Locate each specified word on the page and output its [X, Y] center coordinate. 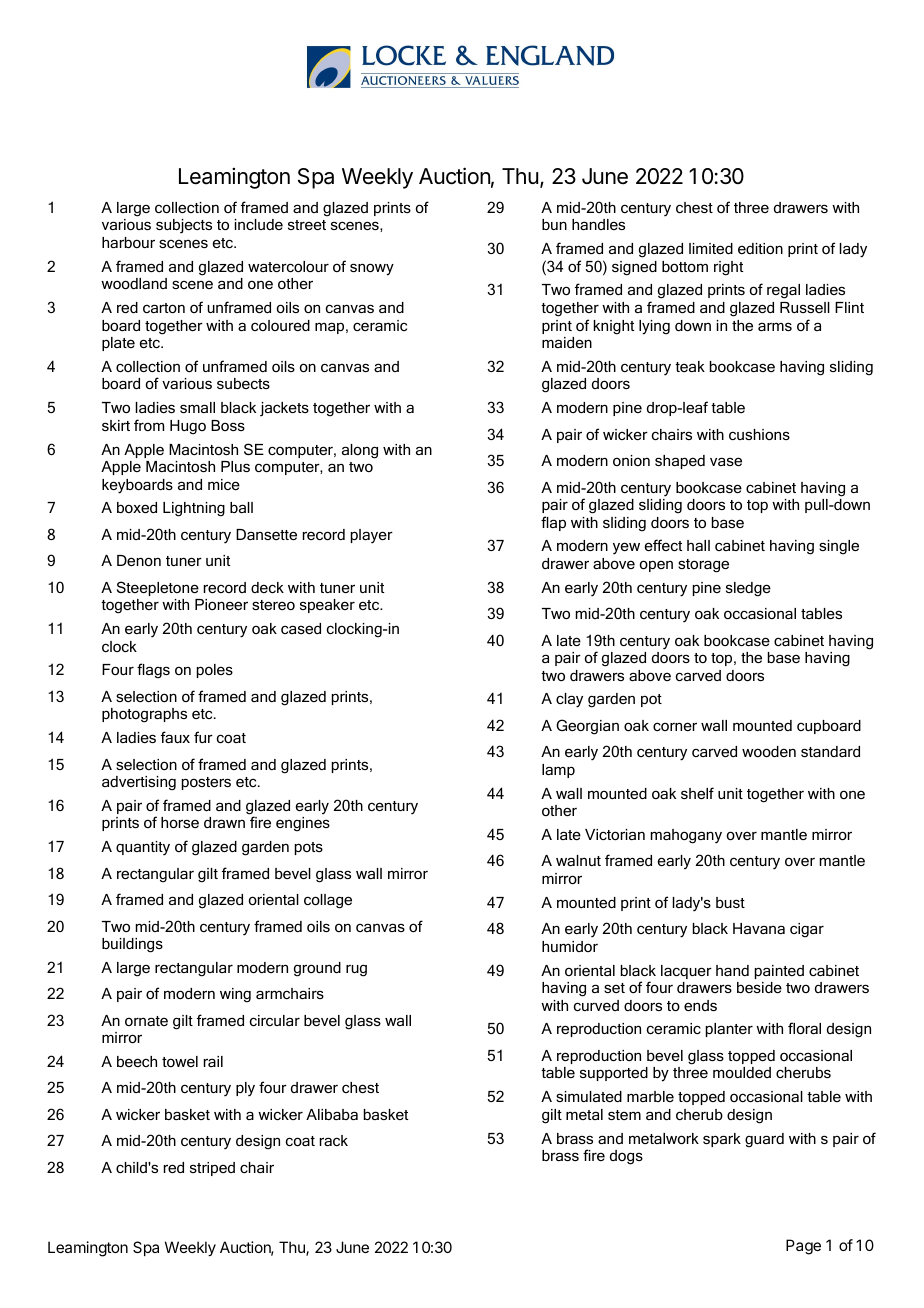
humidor [570, 946]
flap [553, 523]
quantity [143, 848]
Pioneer [221, 604]
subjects [184, 226]
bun [554, 224]
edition [760, 248]
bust [730, 902]
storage [703, 566]
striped [212, 1169]
